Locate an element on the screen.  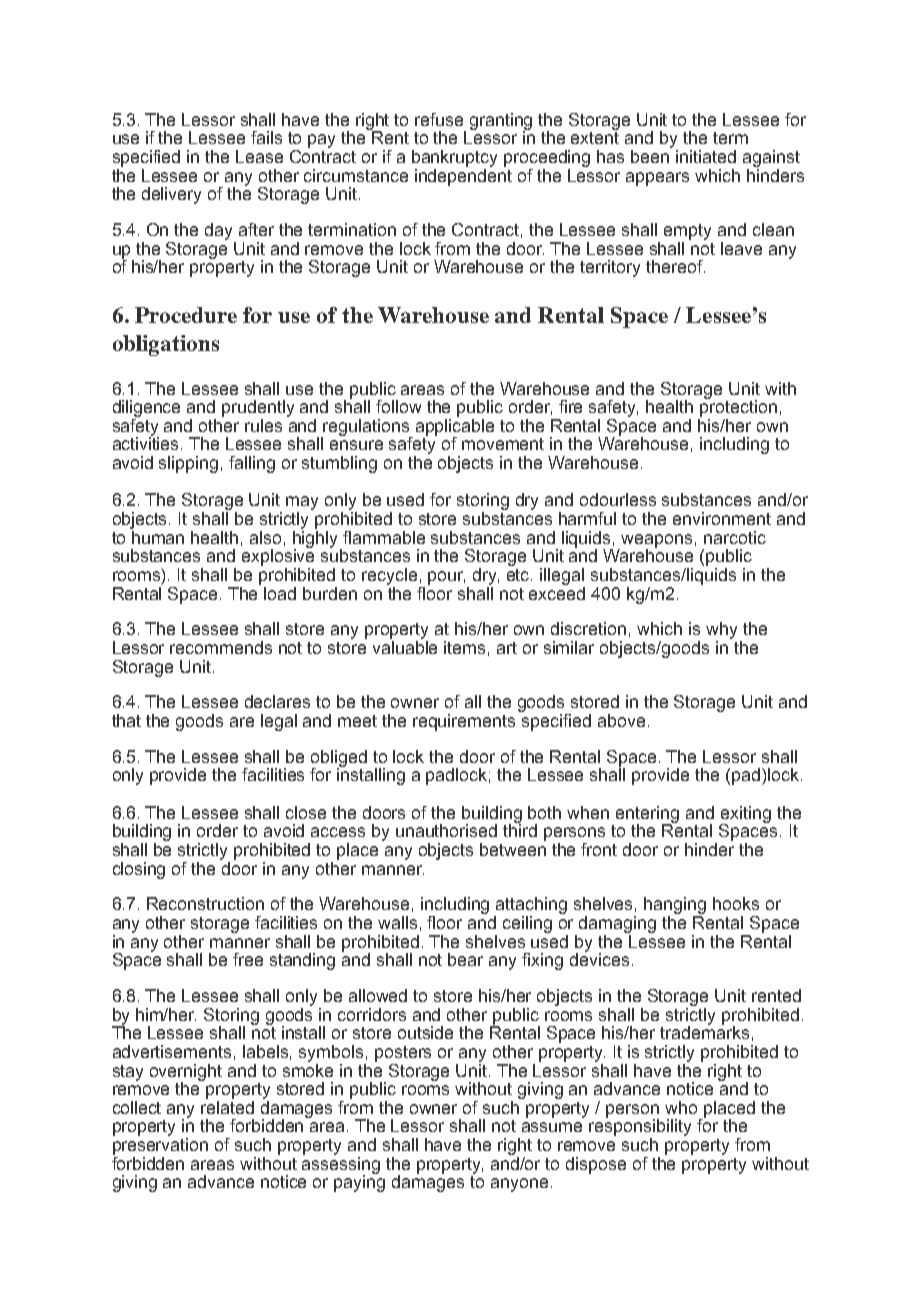
prudently is located at coordinates (258, 408).
